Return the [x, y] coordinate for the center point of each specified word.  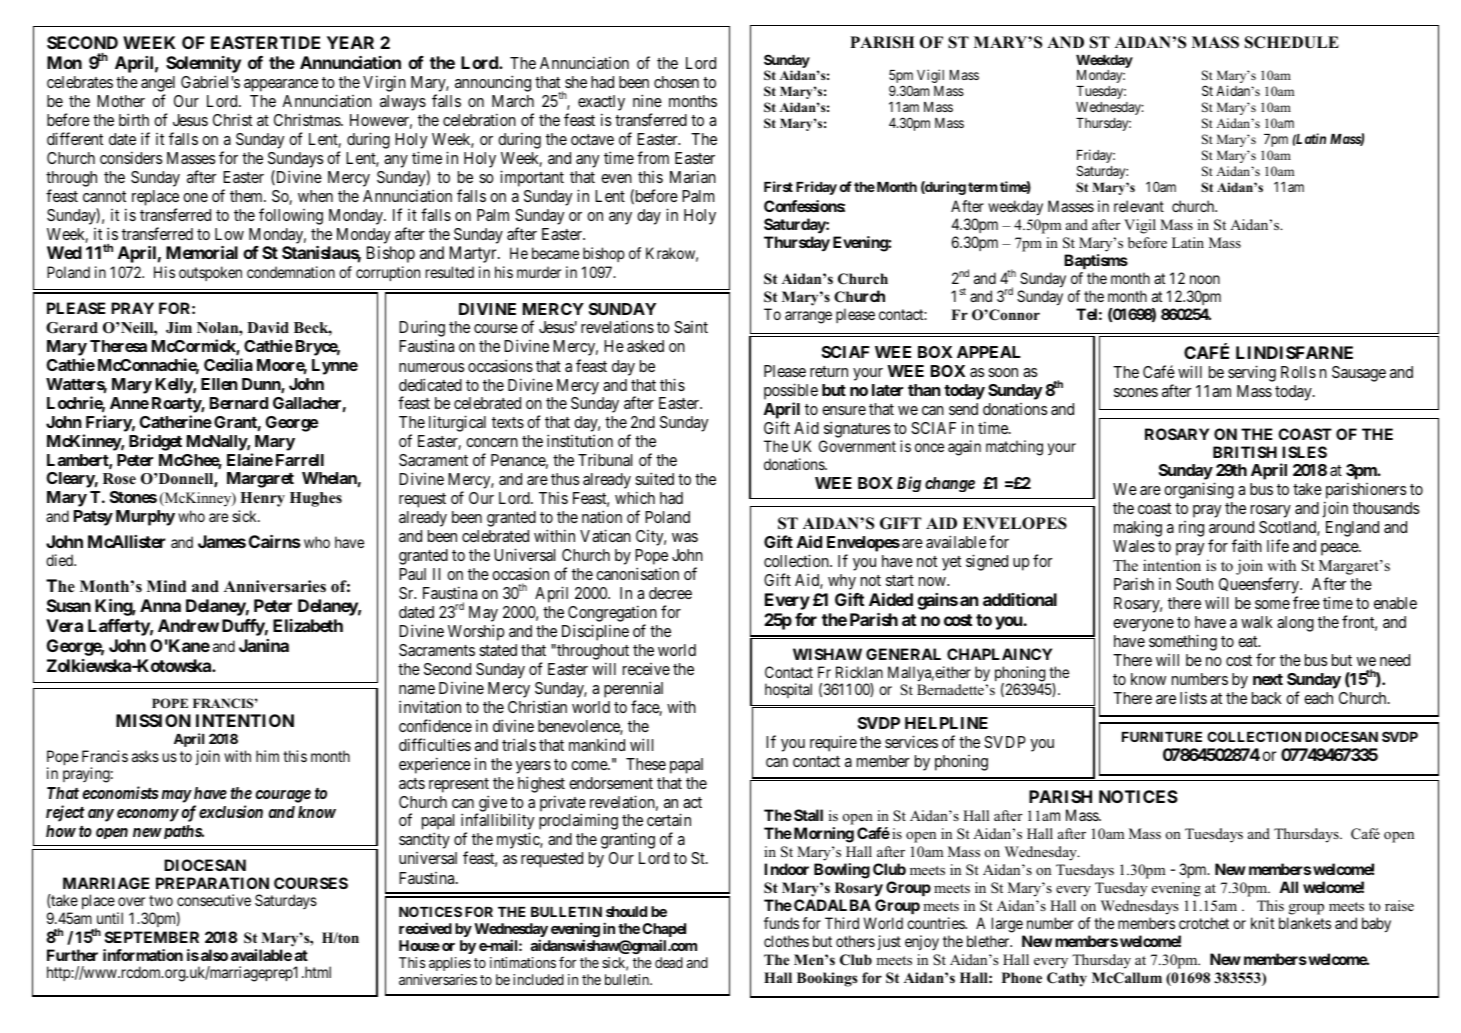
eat [1249, 641]
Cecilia [228, 364]
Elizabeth [308, 625]
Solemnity [203, 66]
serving [1252, 373]
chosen [676, 82]
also [214, 955]
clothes [786, 941]
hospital [788, 690]
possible [791, 391]
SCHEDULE [1292, 42]
